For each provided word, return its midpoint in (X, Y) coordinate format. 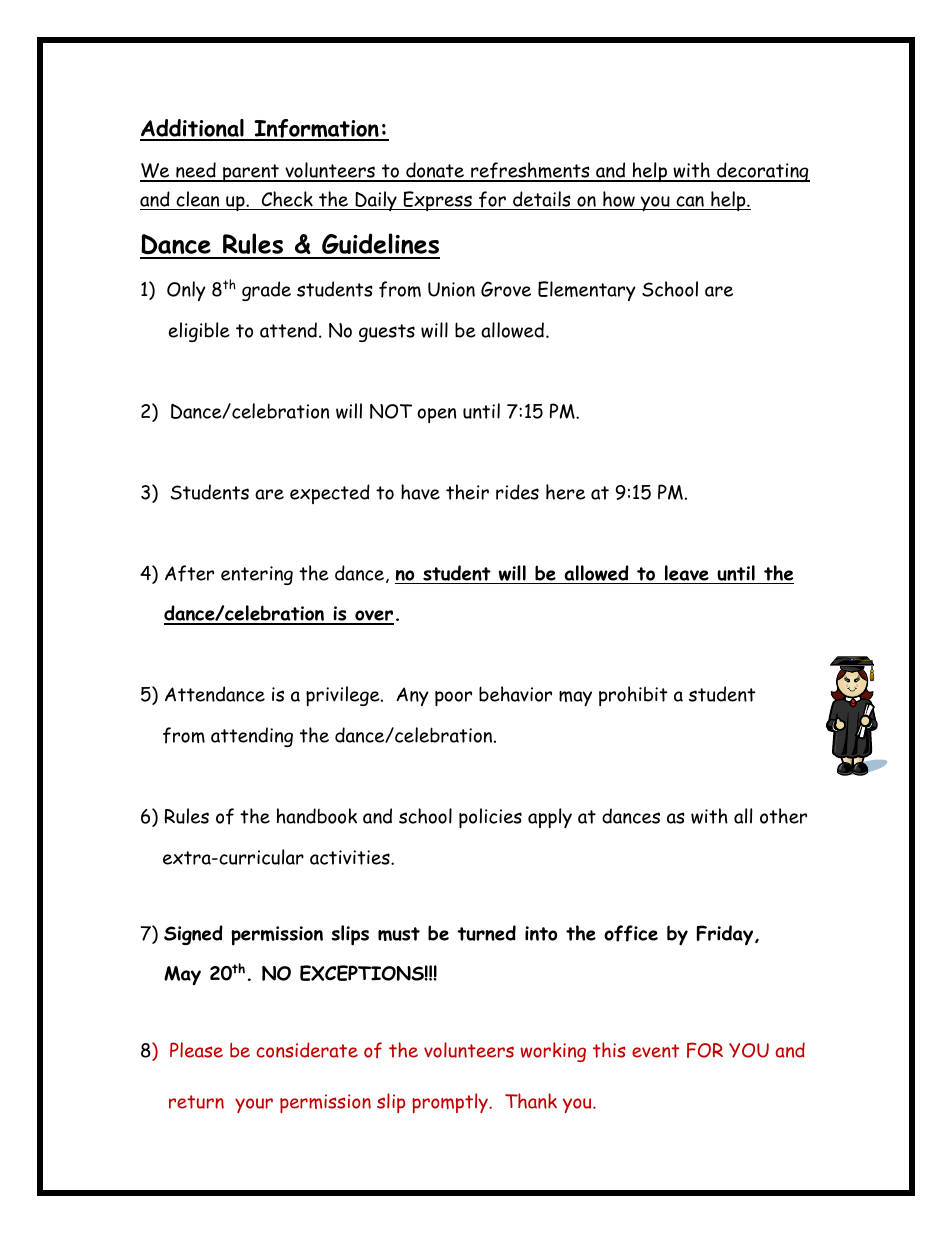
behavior (515, 694)
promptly (451, 1103)
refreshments (530, 172)
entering (257, 575)
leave (687, 573)
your (254, 1105)
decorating (762, 172)
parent (251, 173)
